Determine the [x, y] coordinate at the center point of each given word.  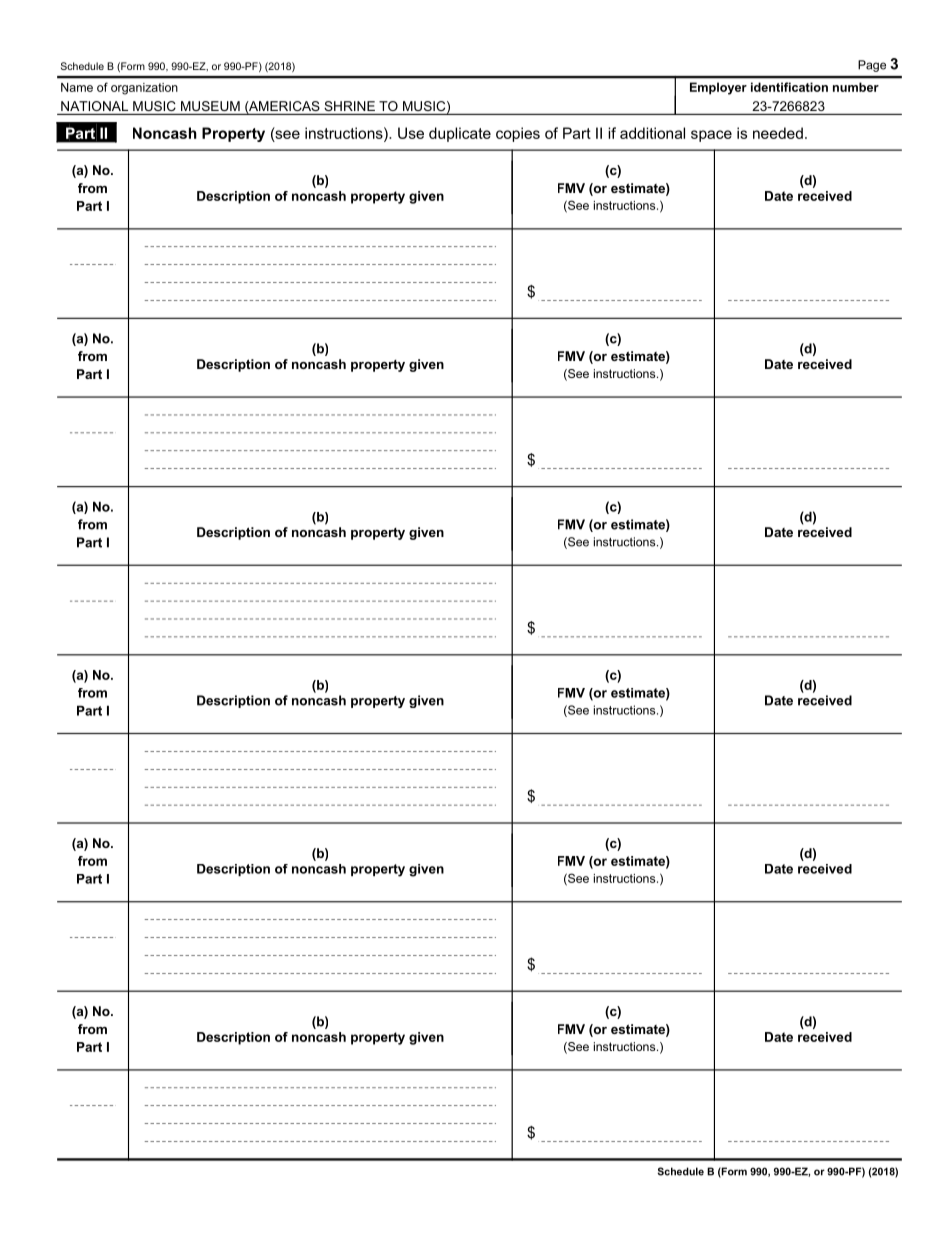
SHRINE [349, 106]
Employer [718, 88]
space [711, 136]
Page [872, 66]
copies [518, 134]
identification [789, 87]
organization [144, 89]
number [856, 87]
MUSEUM [210, 106]
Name [77, 87]
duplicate [460, 134]
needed [778, 133]
